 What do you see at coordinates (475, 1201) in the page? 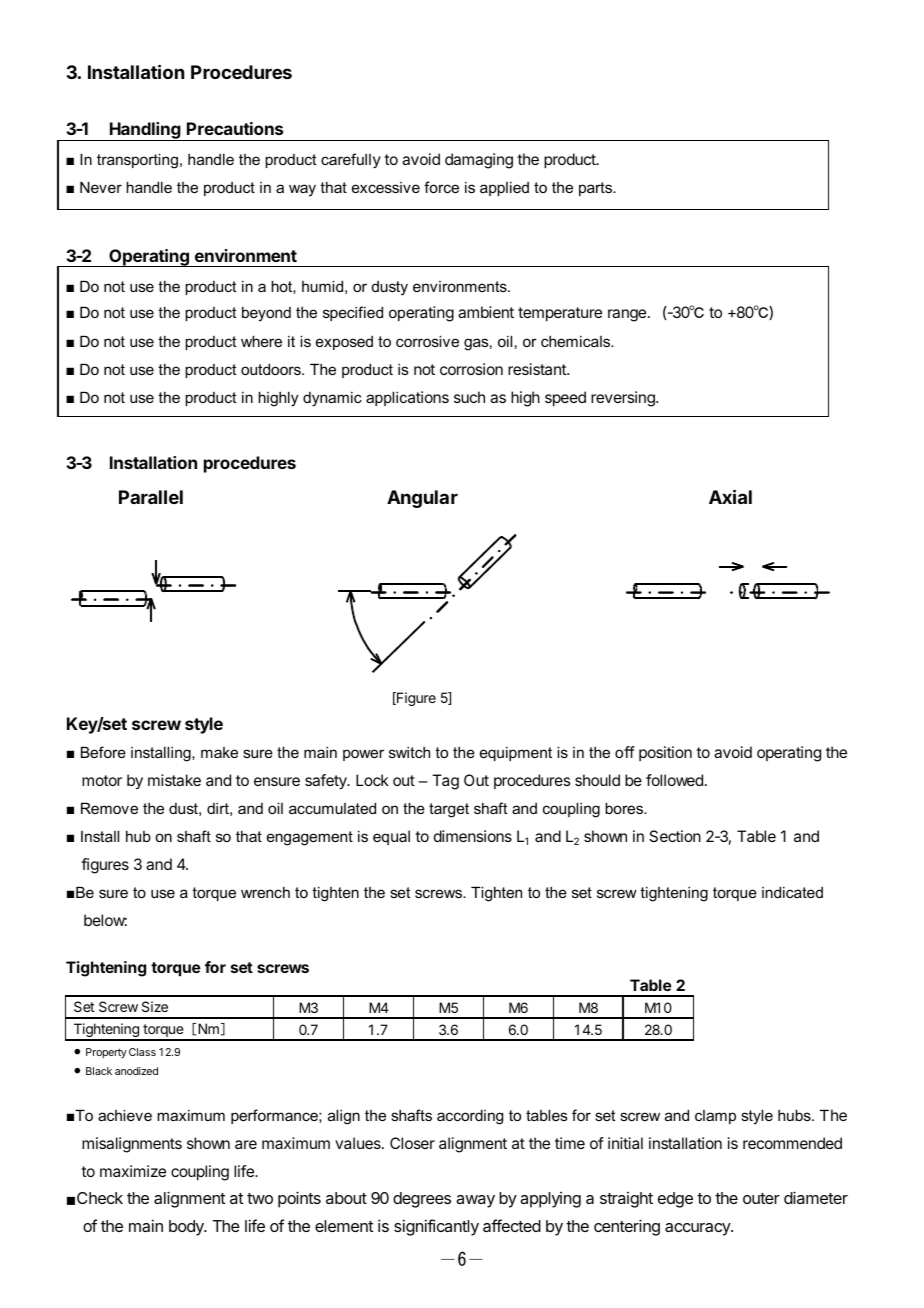
I see `away` at bounding box center [475, 1201].
